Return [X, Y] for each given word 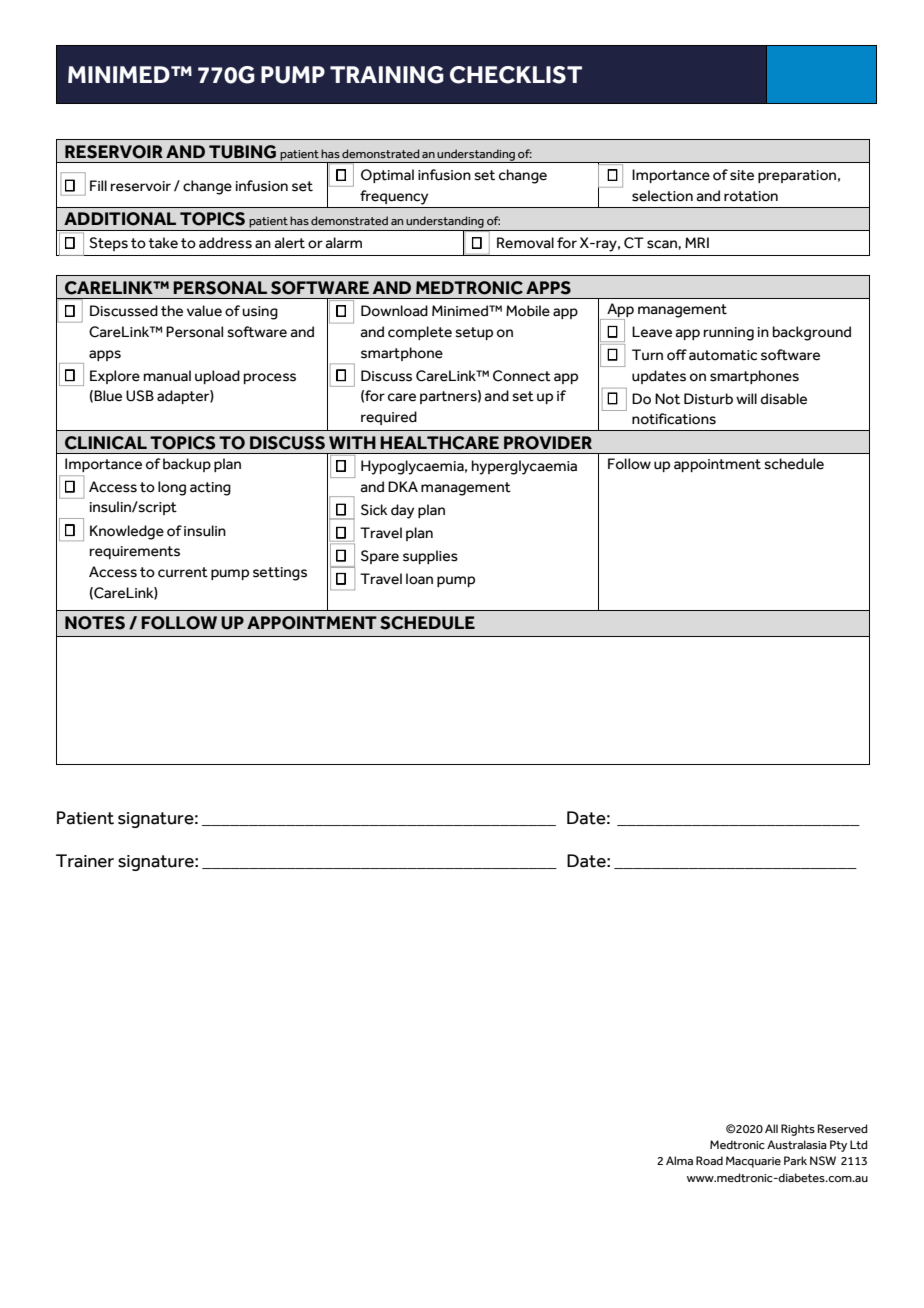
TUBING [242, 152]
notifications [674, 419]
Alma [679, 1160]
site [742, 175]
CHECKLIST [516, 75]
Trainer [85, 861]
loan [419, 579]
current [183, 572]
